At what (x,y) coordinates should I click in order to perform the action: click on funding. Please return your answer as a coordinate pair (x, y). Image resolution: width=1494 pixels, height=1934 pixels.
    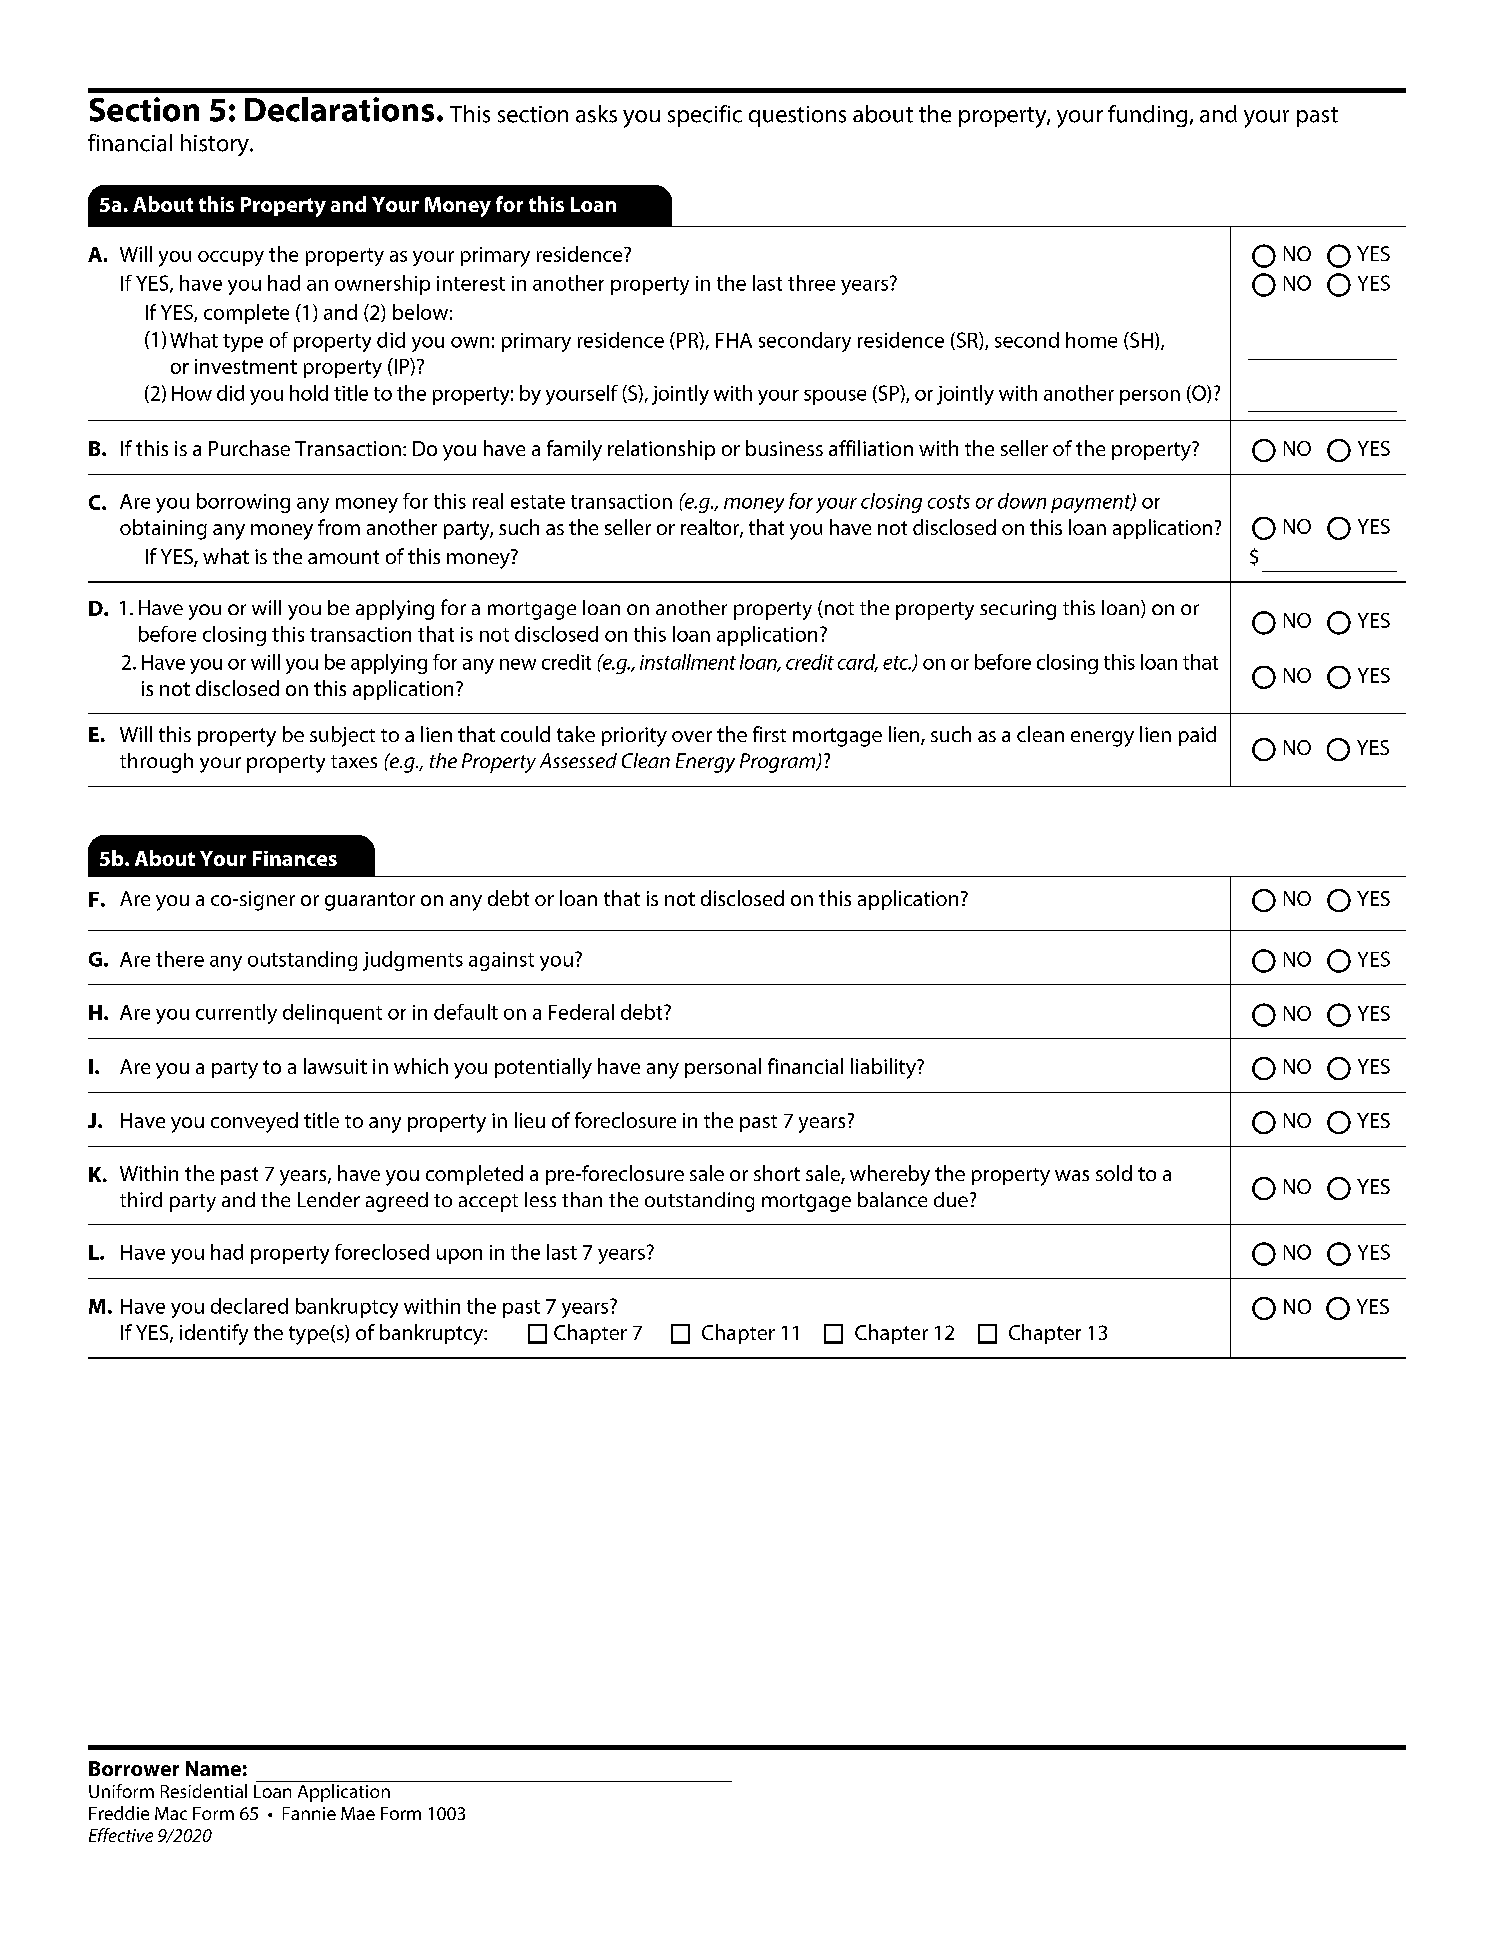
    Looking at the image, I should click on (1147, 116).
